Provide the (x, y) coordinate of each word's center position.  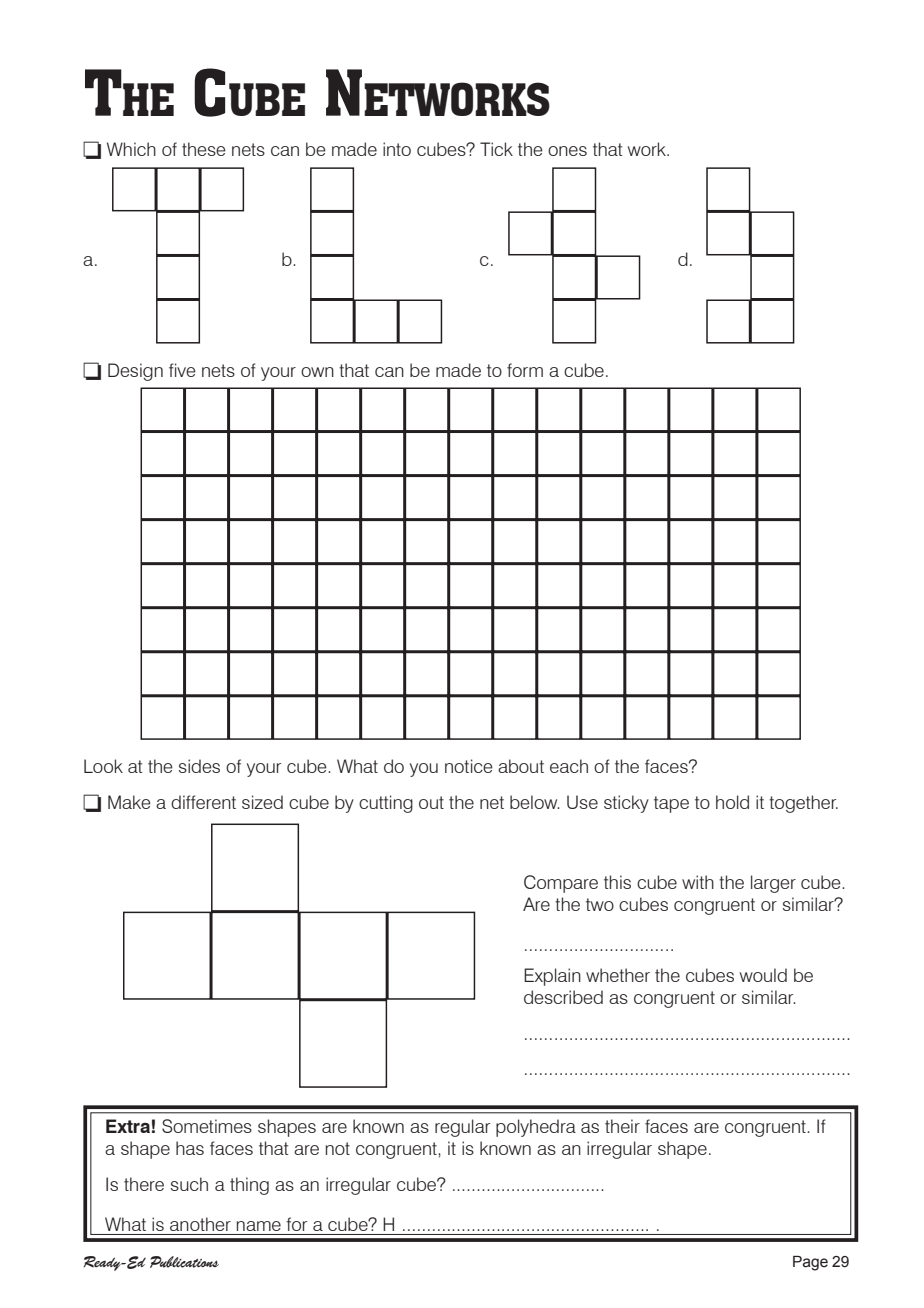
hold (732, 802)
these (204, 149)
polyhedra (536, 1128)
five (182, 370)
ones (567, 151)
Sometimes (207, 1126)
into (397, 149)
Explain (552, 977)
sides (199, 766)
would (763, 975)
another (200, 1224)
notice (469, 766)
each (569, 766)
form (525, 370)
